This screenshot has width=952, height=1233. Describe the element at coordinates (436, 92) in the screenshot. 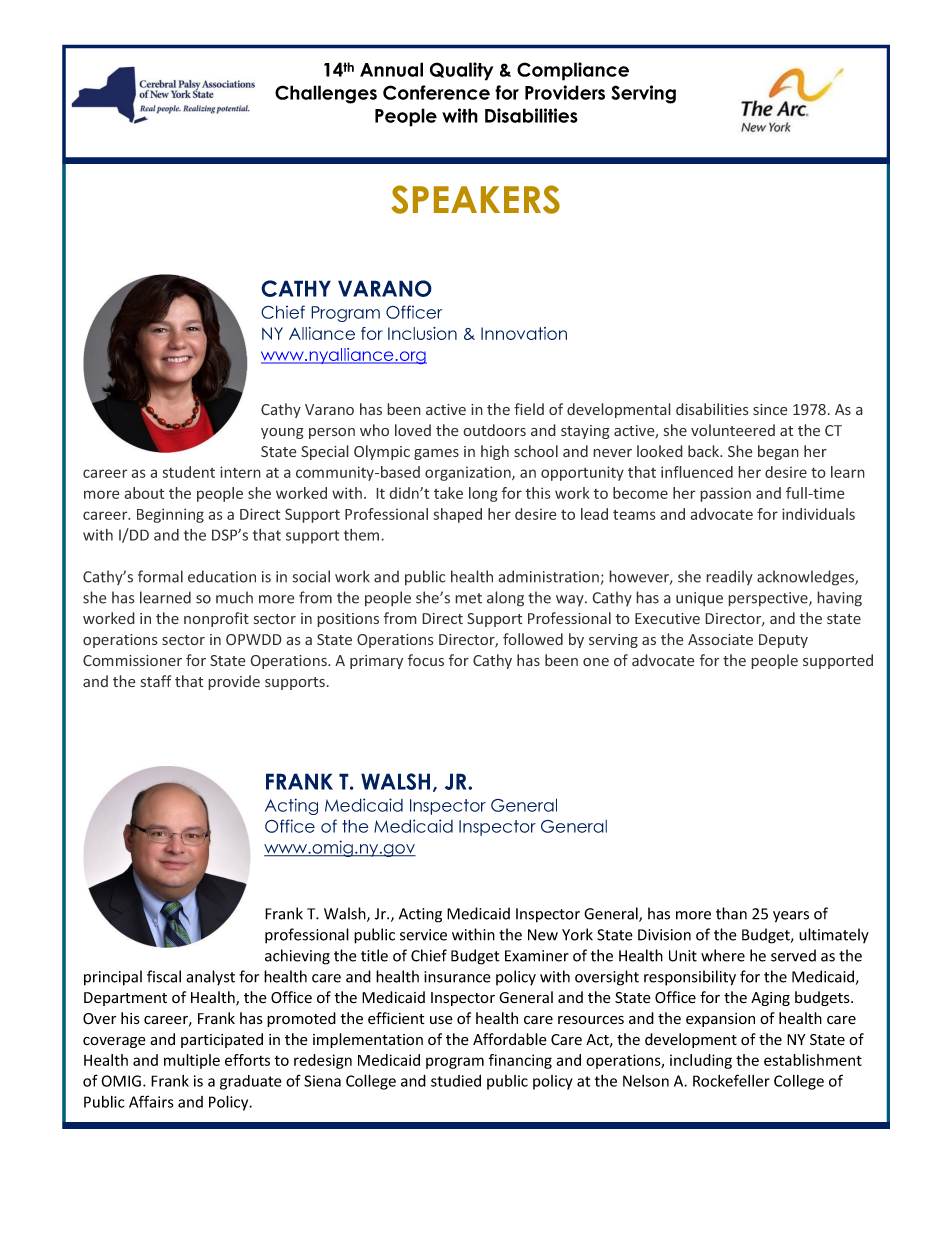

I see `Conference` at that location.
